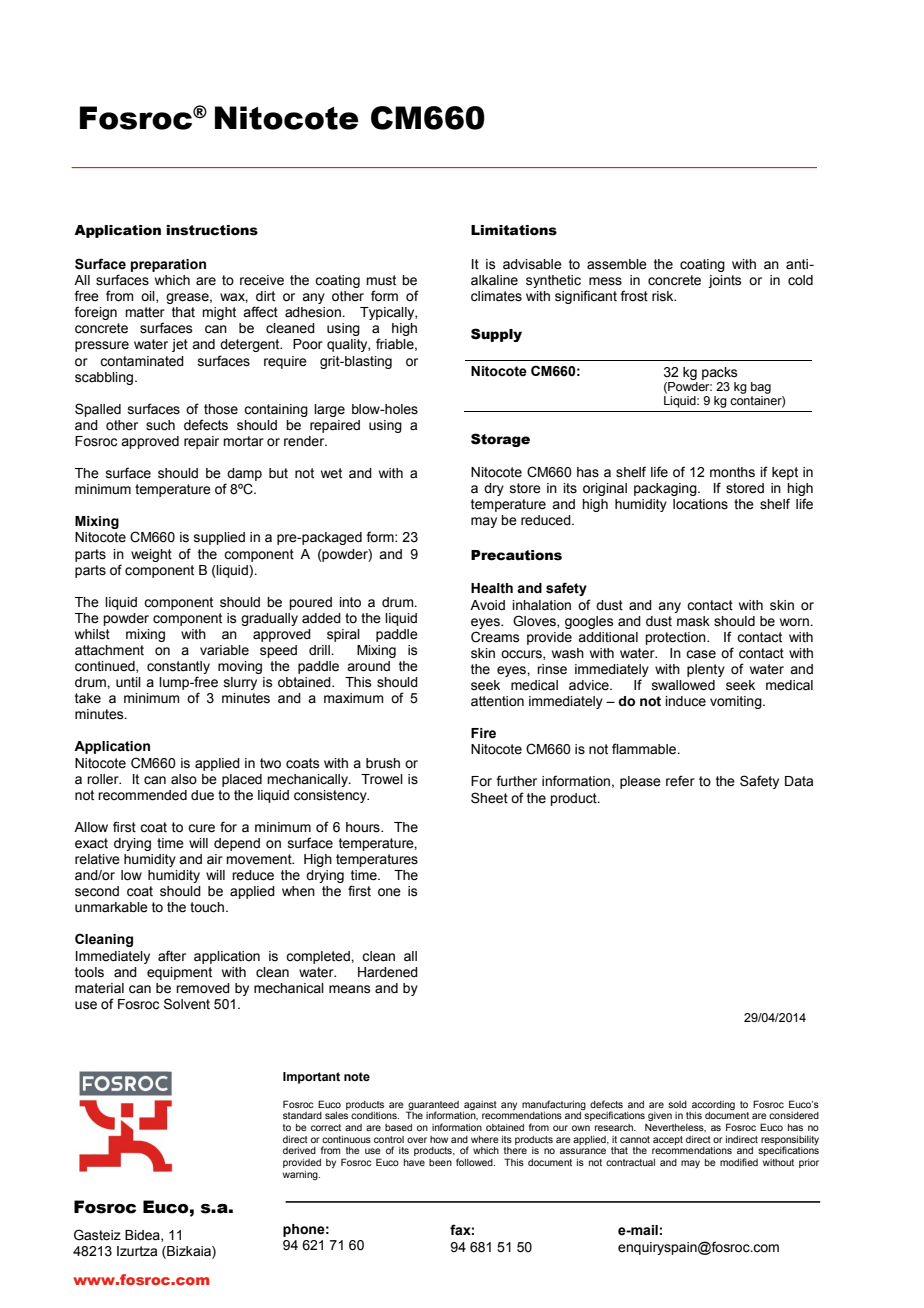 This image has height=1308, width=924. I want to click on months, so click(732, 472).
